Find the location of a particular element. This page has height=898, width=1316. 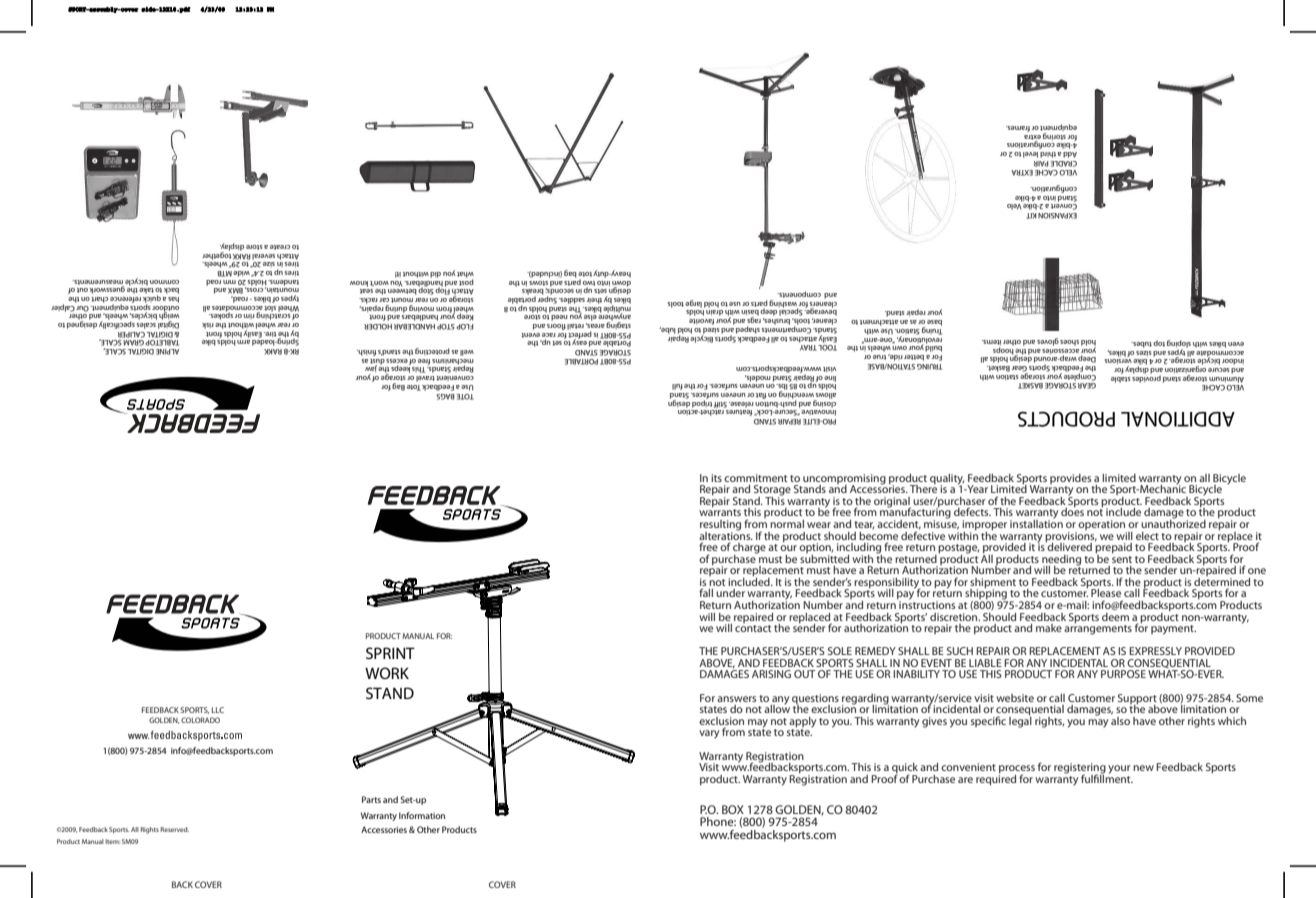

required is located at coordinates (996, 779).
